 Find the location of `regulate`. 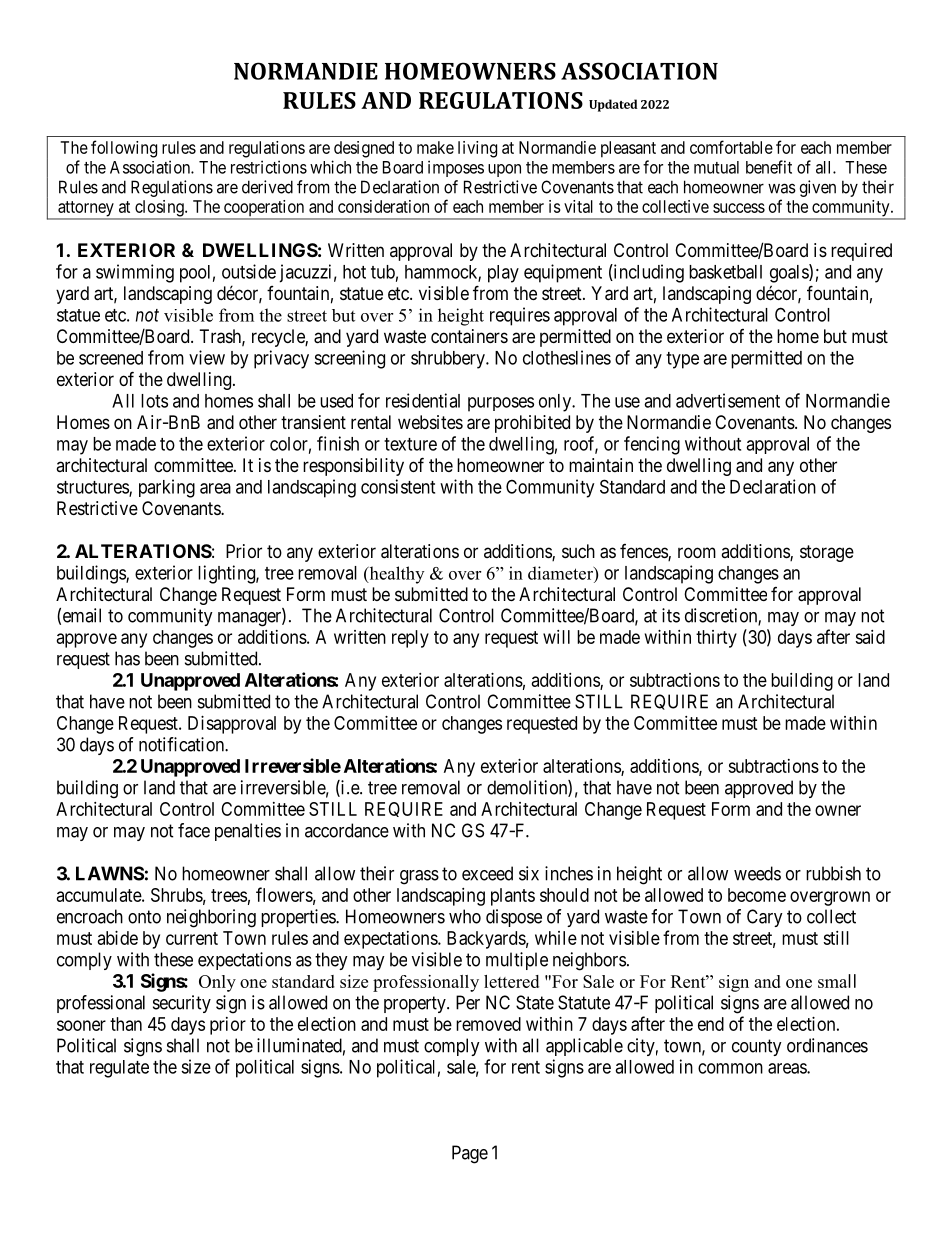

regulate is located at coordinates (119, 1069).
